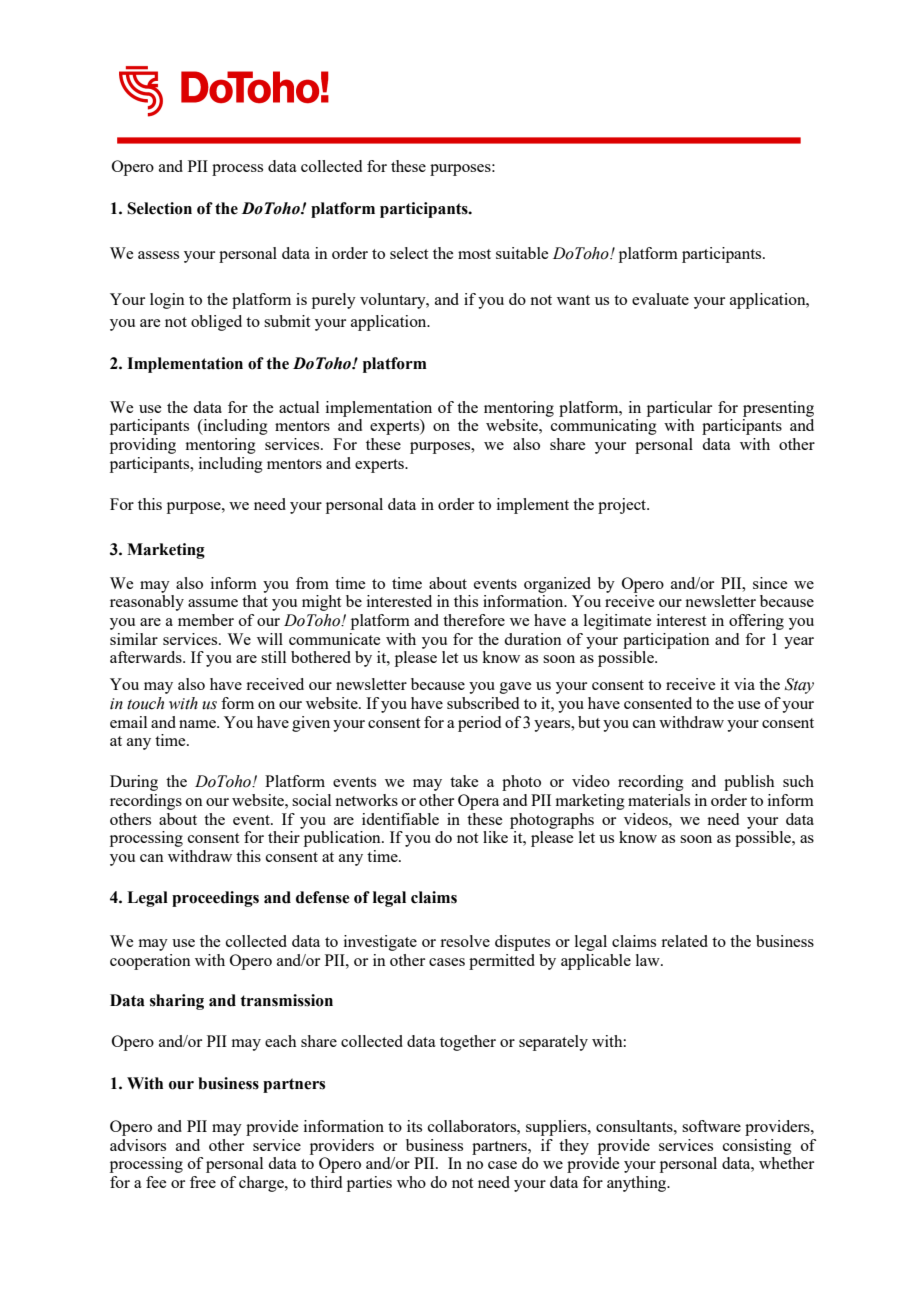 This image has height=1308, width=924. Describe the element at coordinates (495, 837) in the image. I see `like` at that location.
